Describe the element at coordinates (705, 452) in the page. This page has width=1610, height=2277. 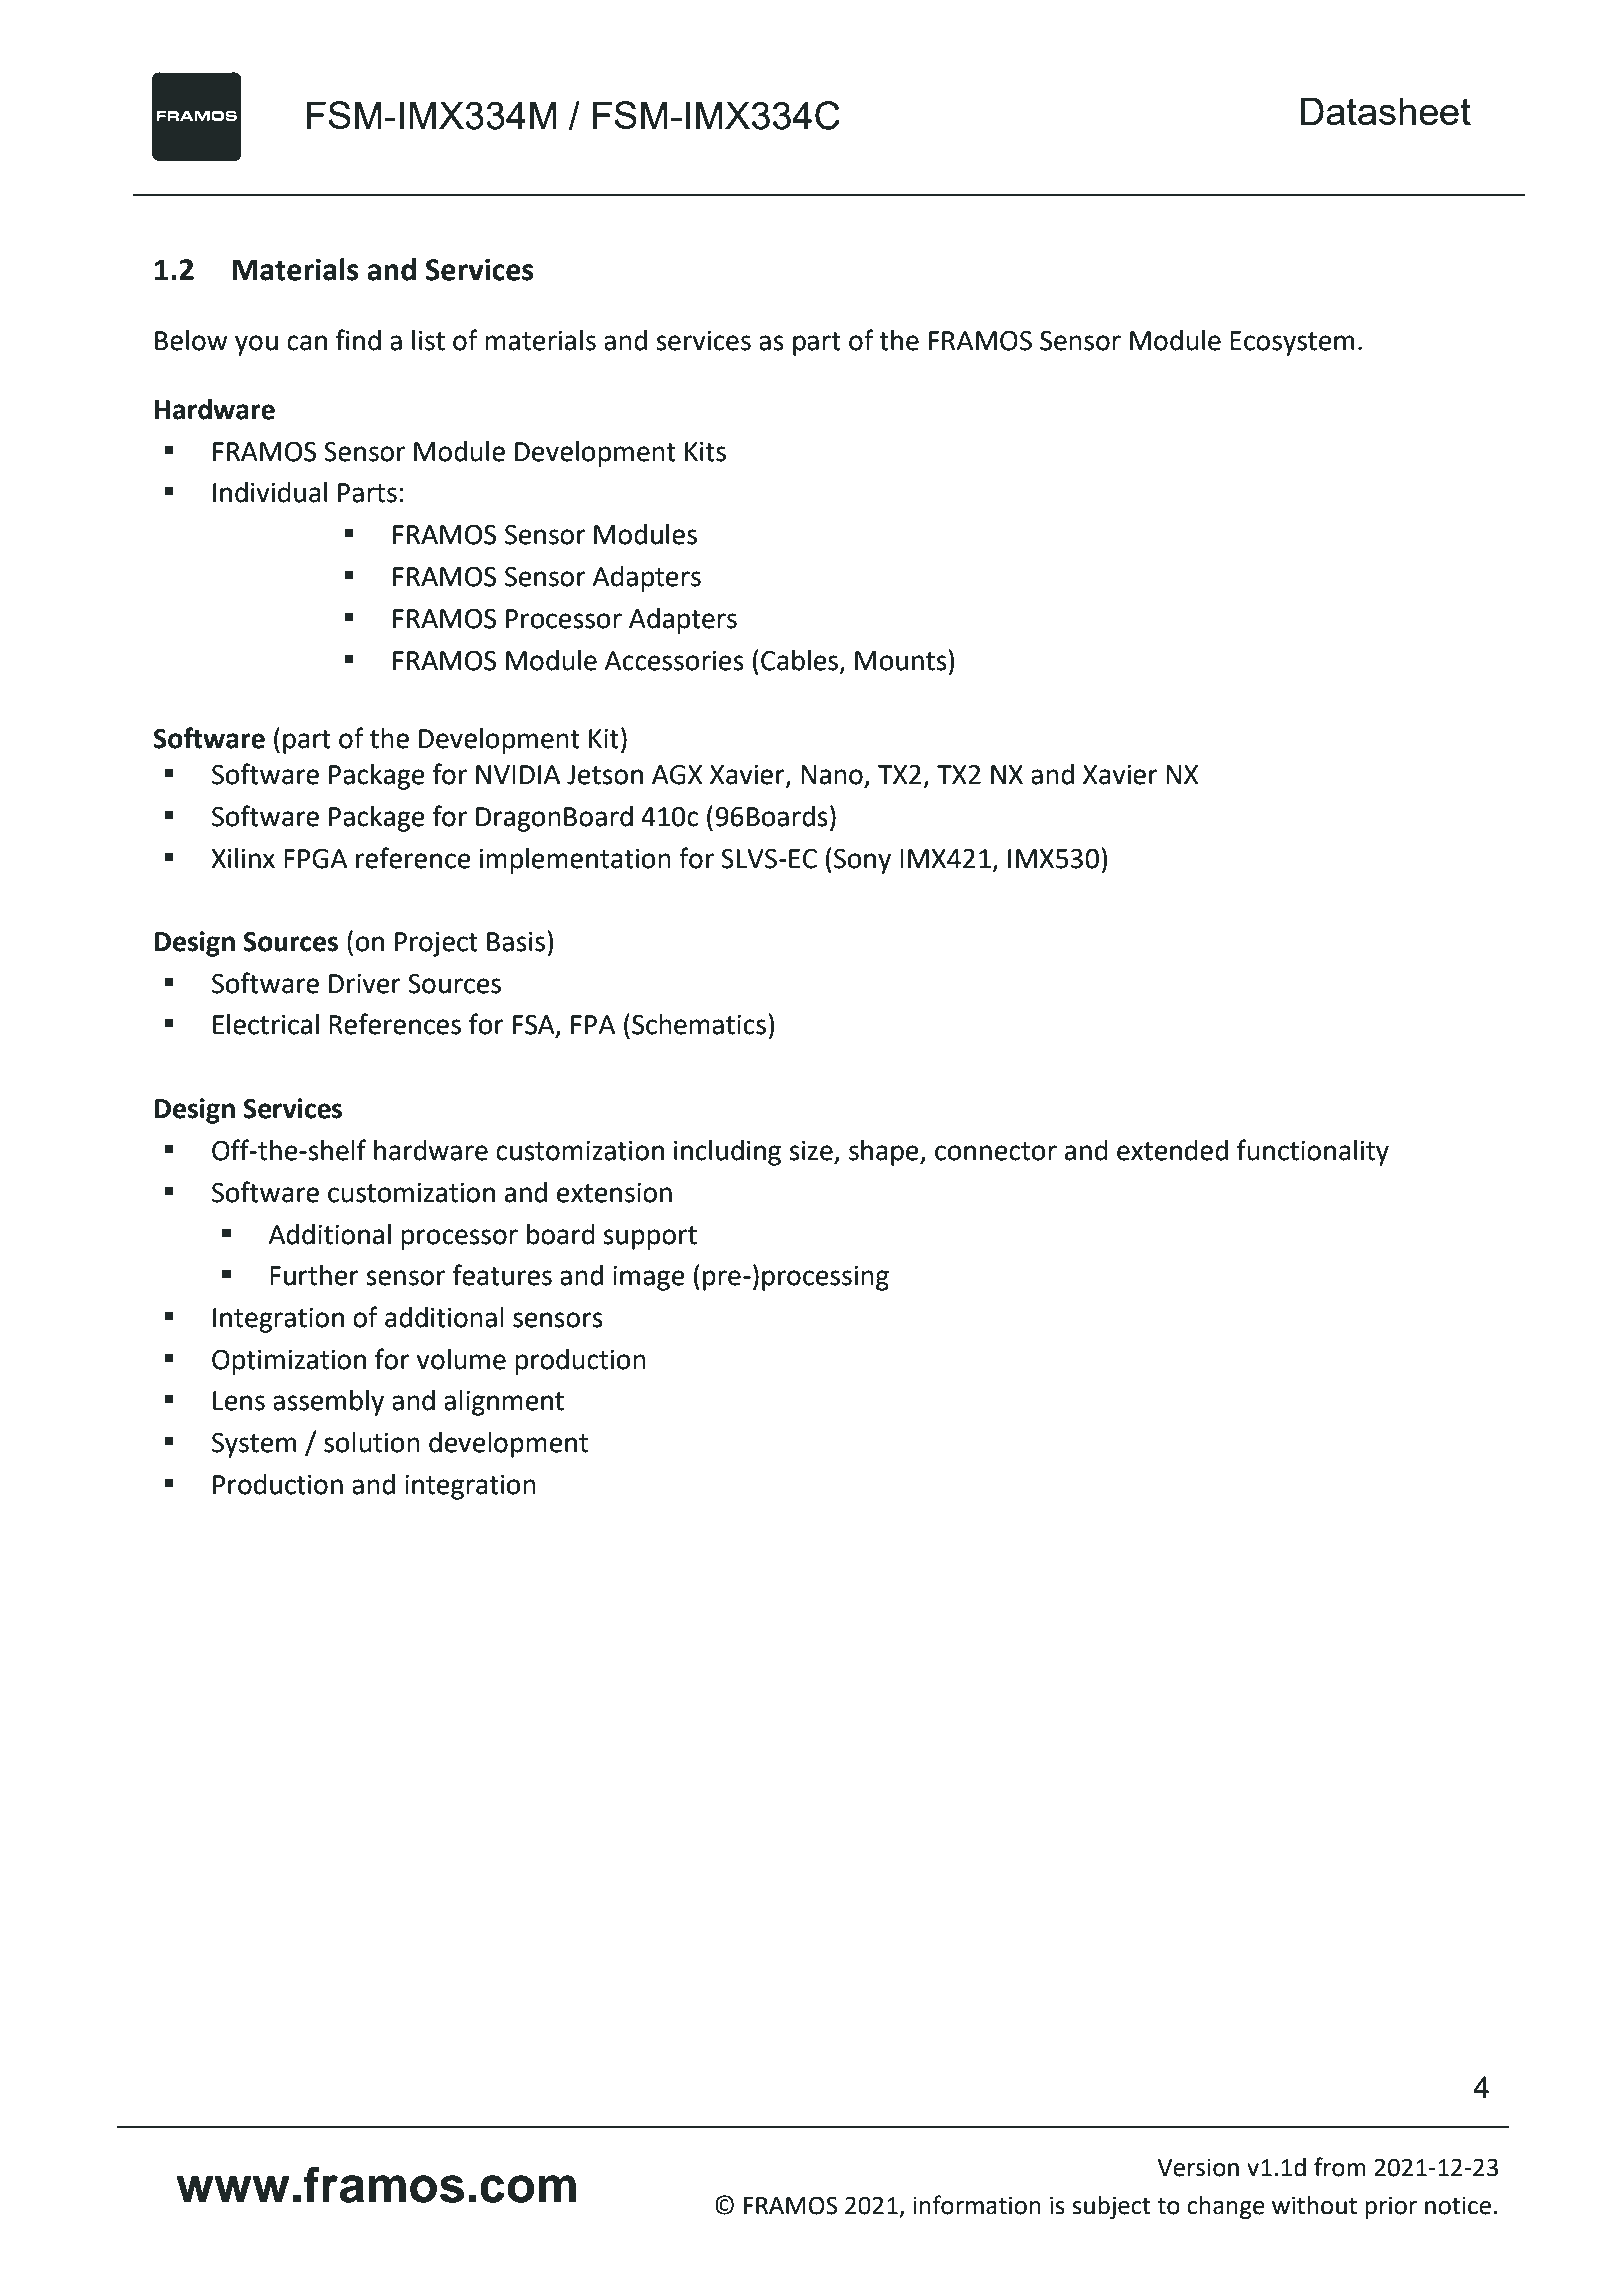
I see `Kits` at that location.
